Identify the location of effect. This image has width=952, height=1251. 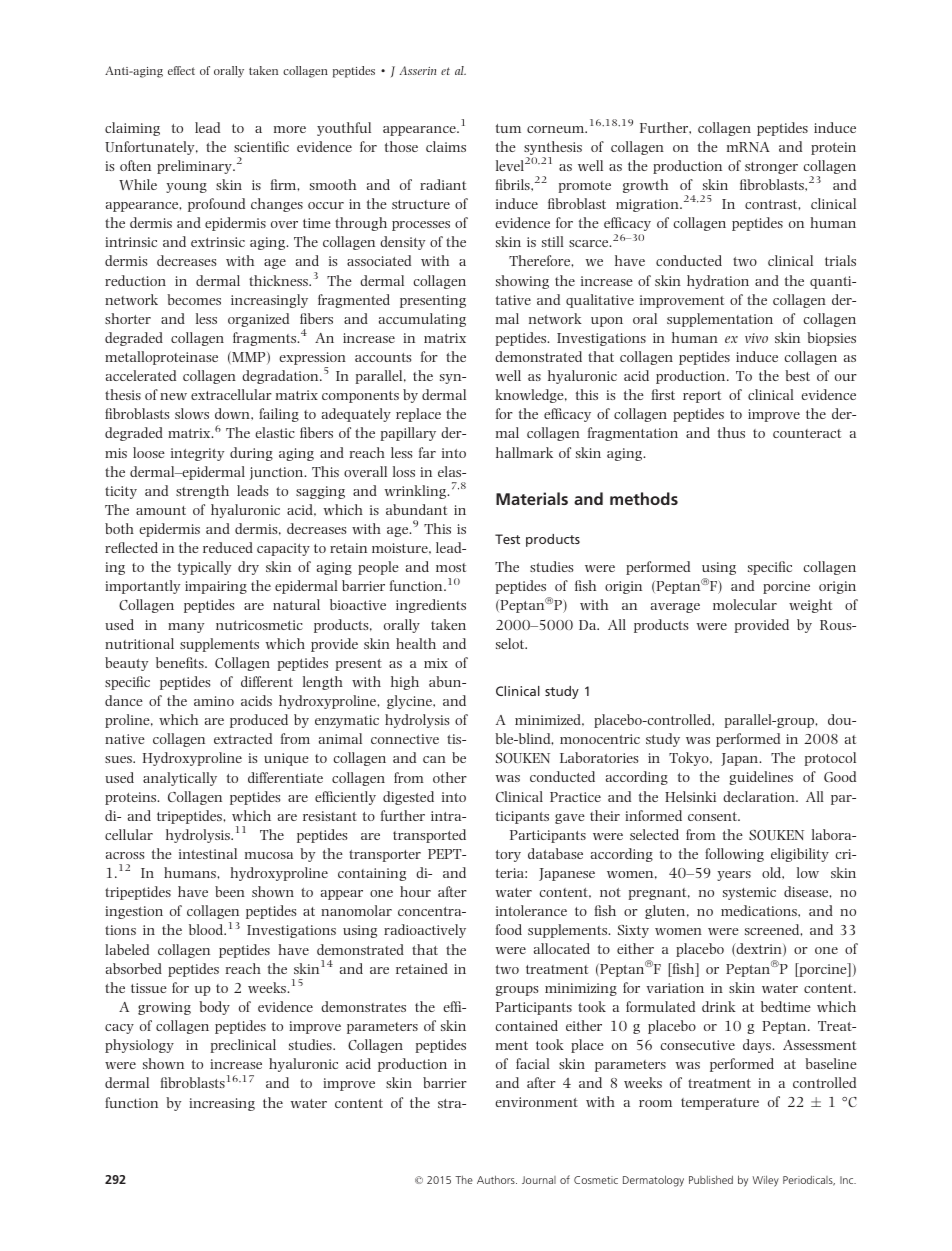
(181, 70).
